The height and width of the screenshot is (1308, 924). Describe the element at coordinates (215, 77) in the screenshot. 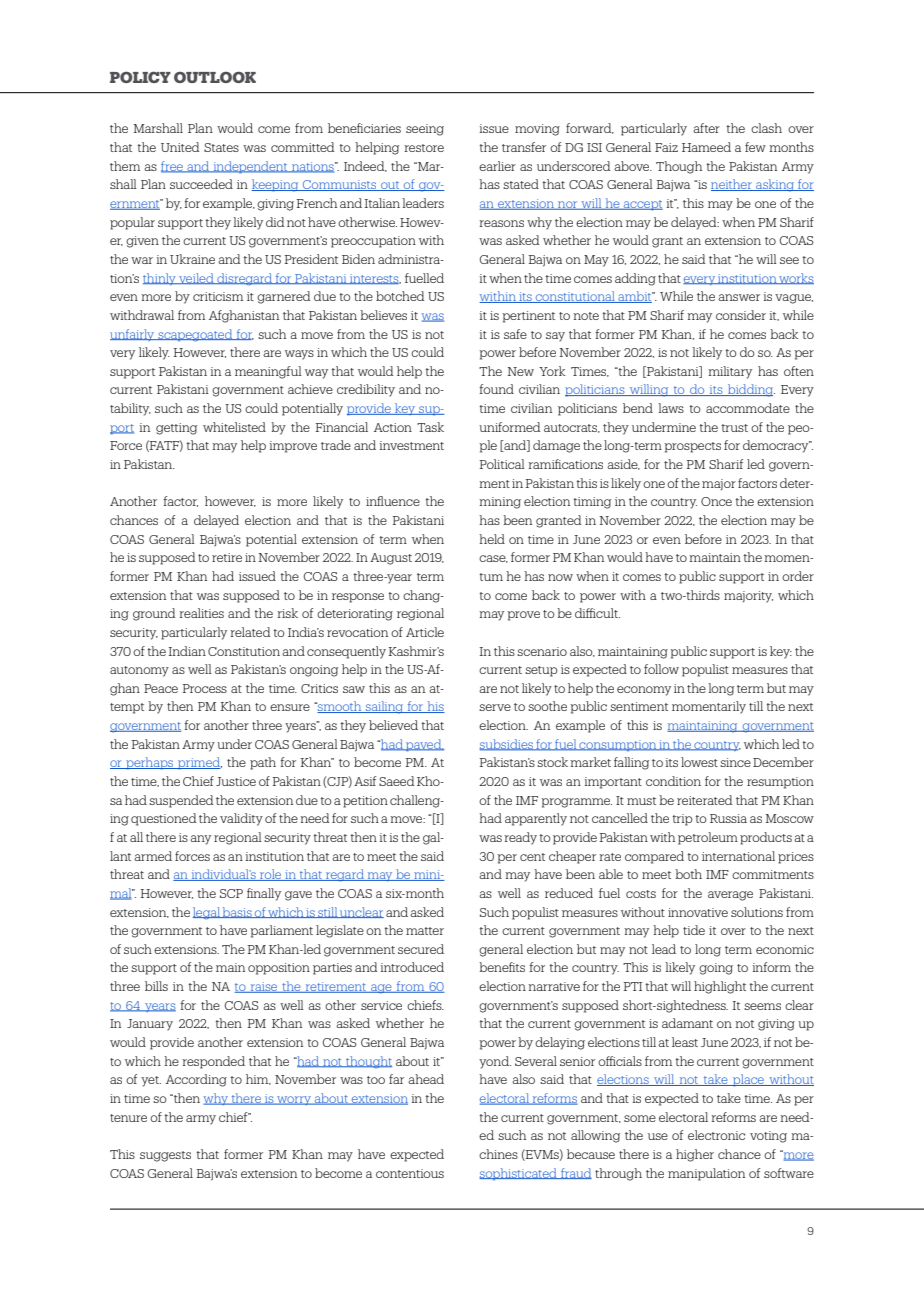

I see `OUTLOOK` at that location.
